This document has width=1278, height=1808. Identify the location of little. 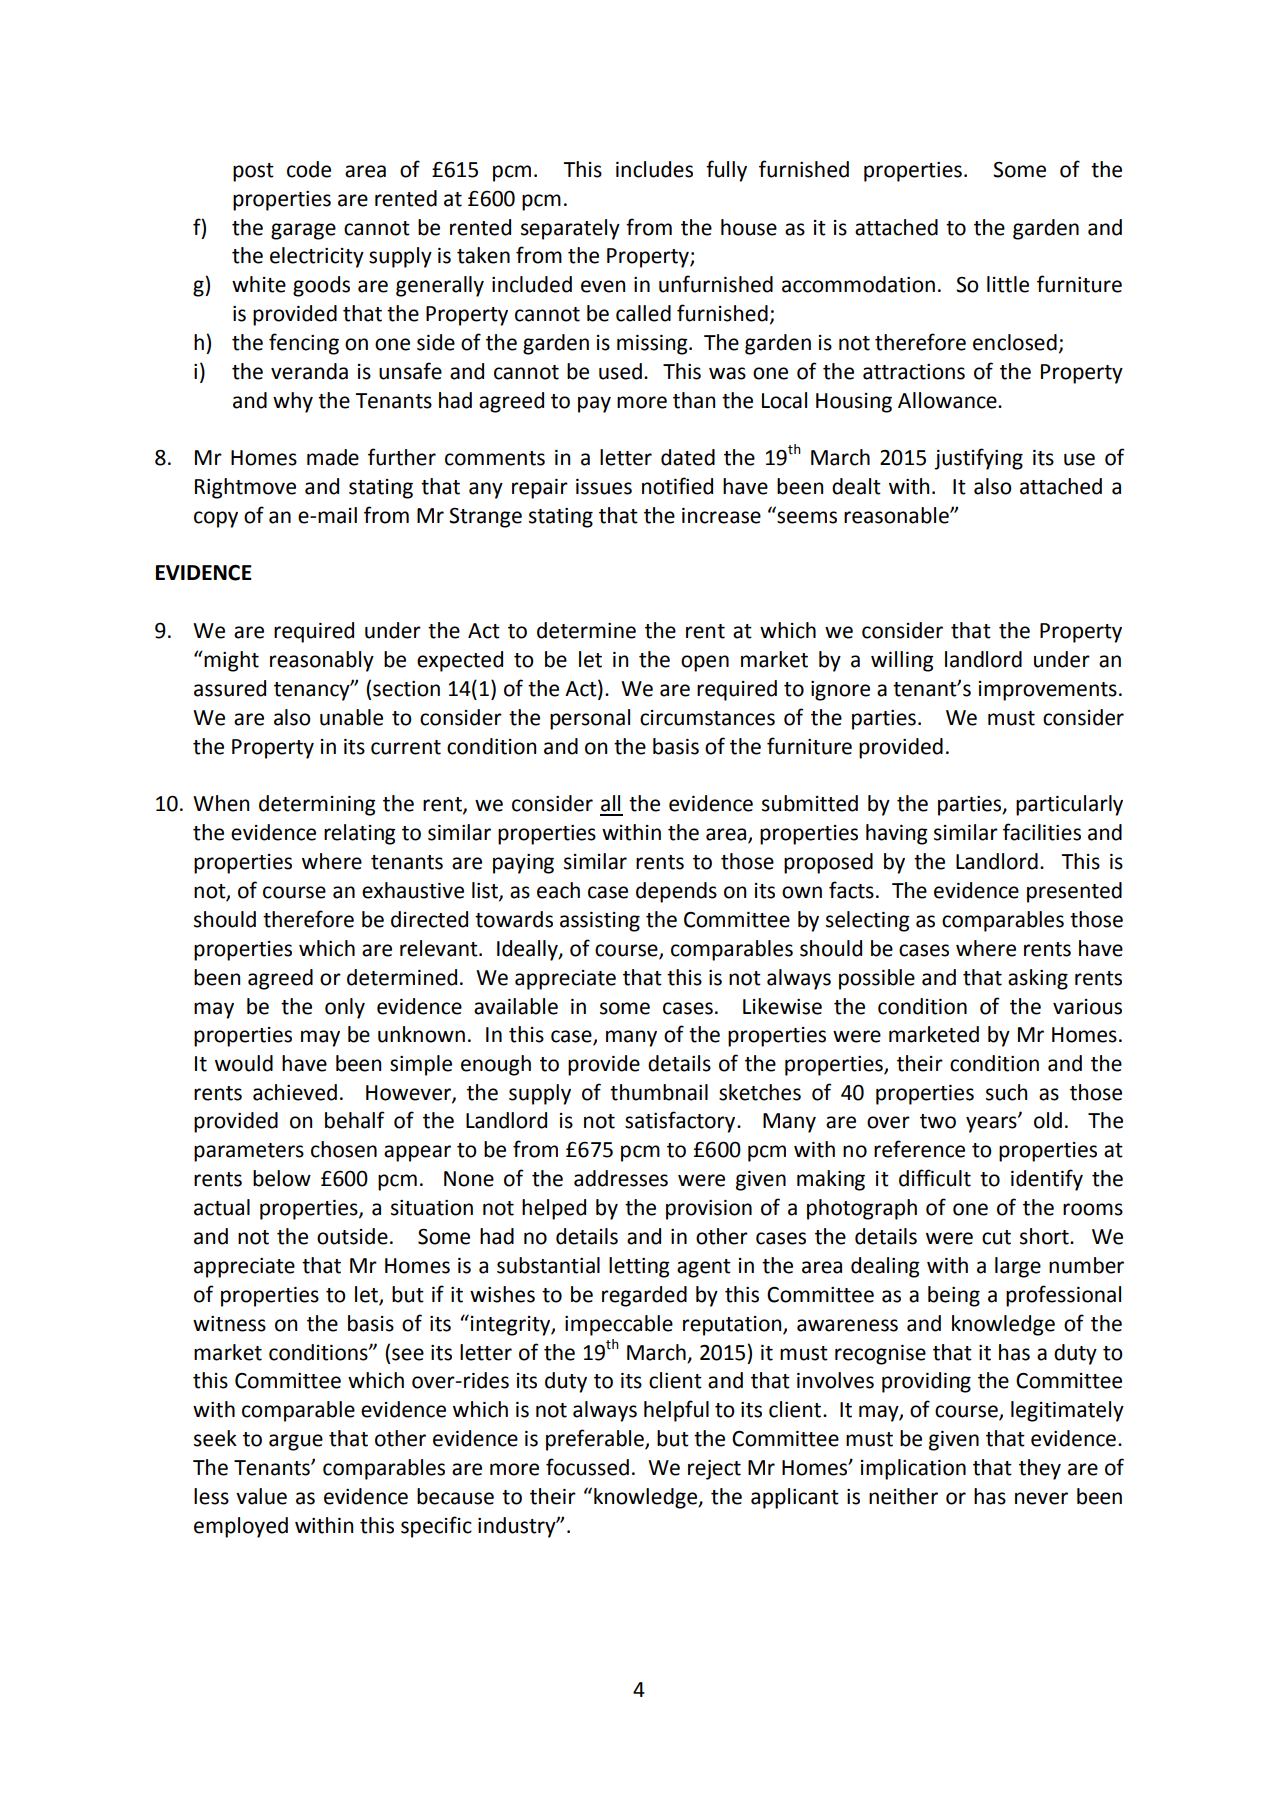
(1008, 284).
